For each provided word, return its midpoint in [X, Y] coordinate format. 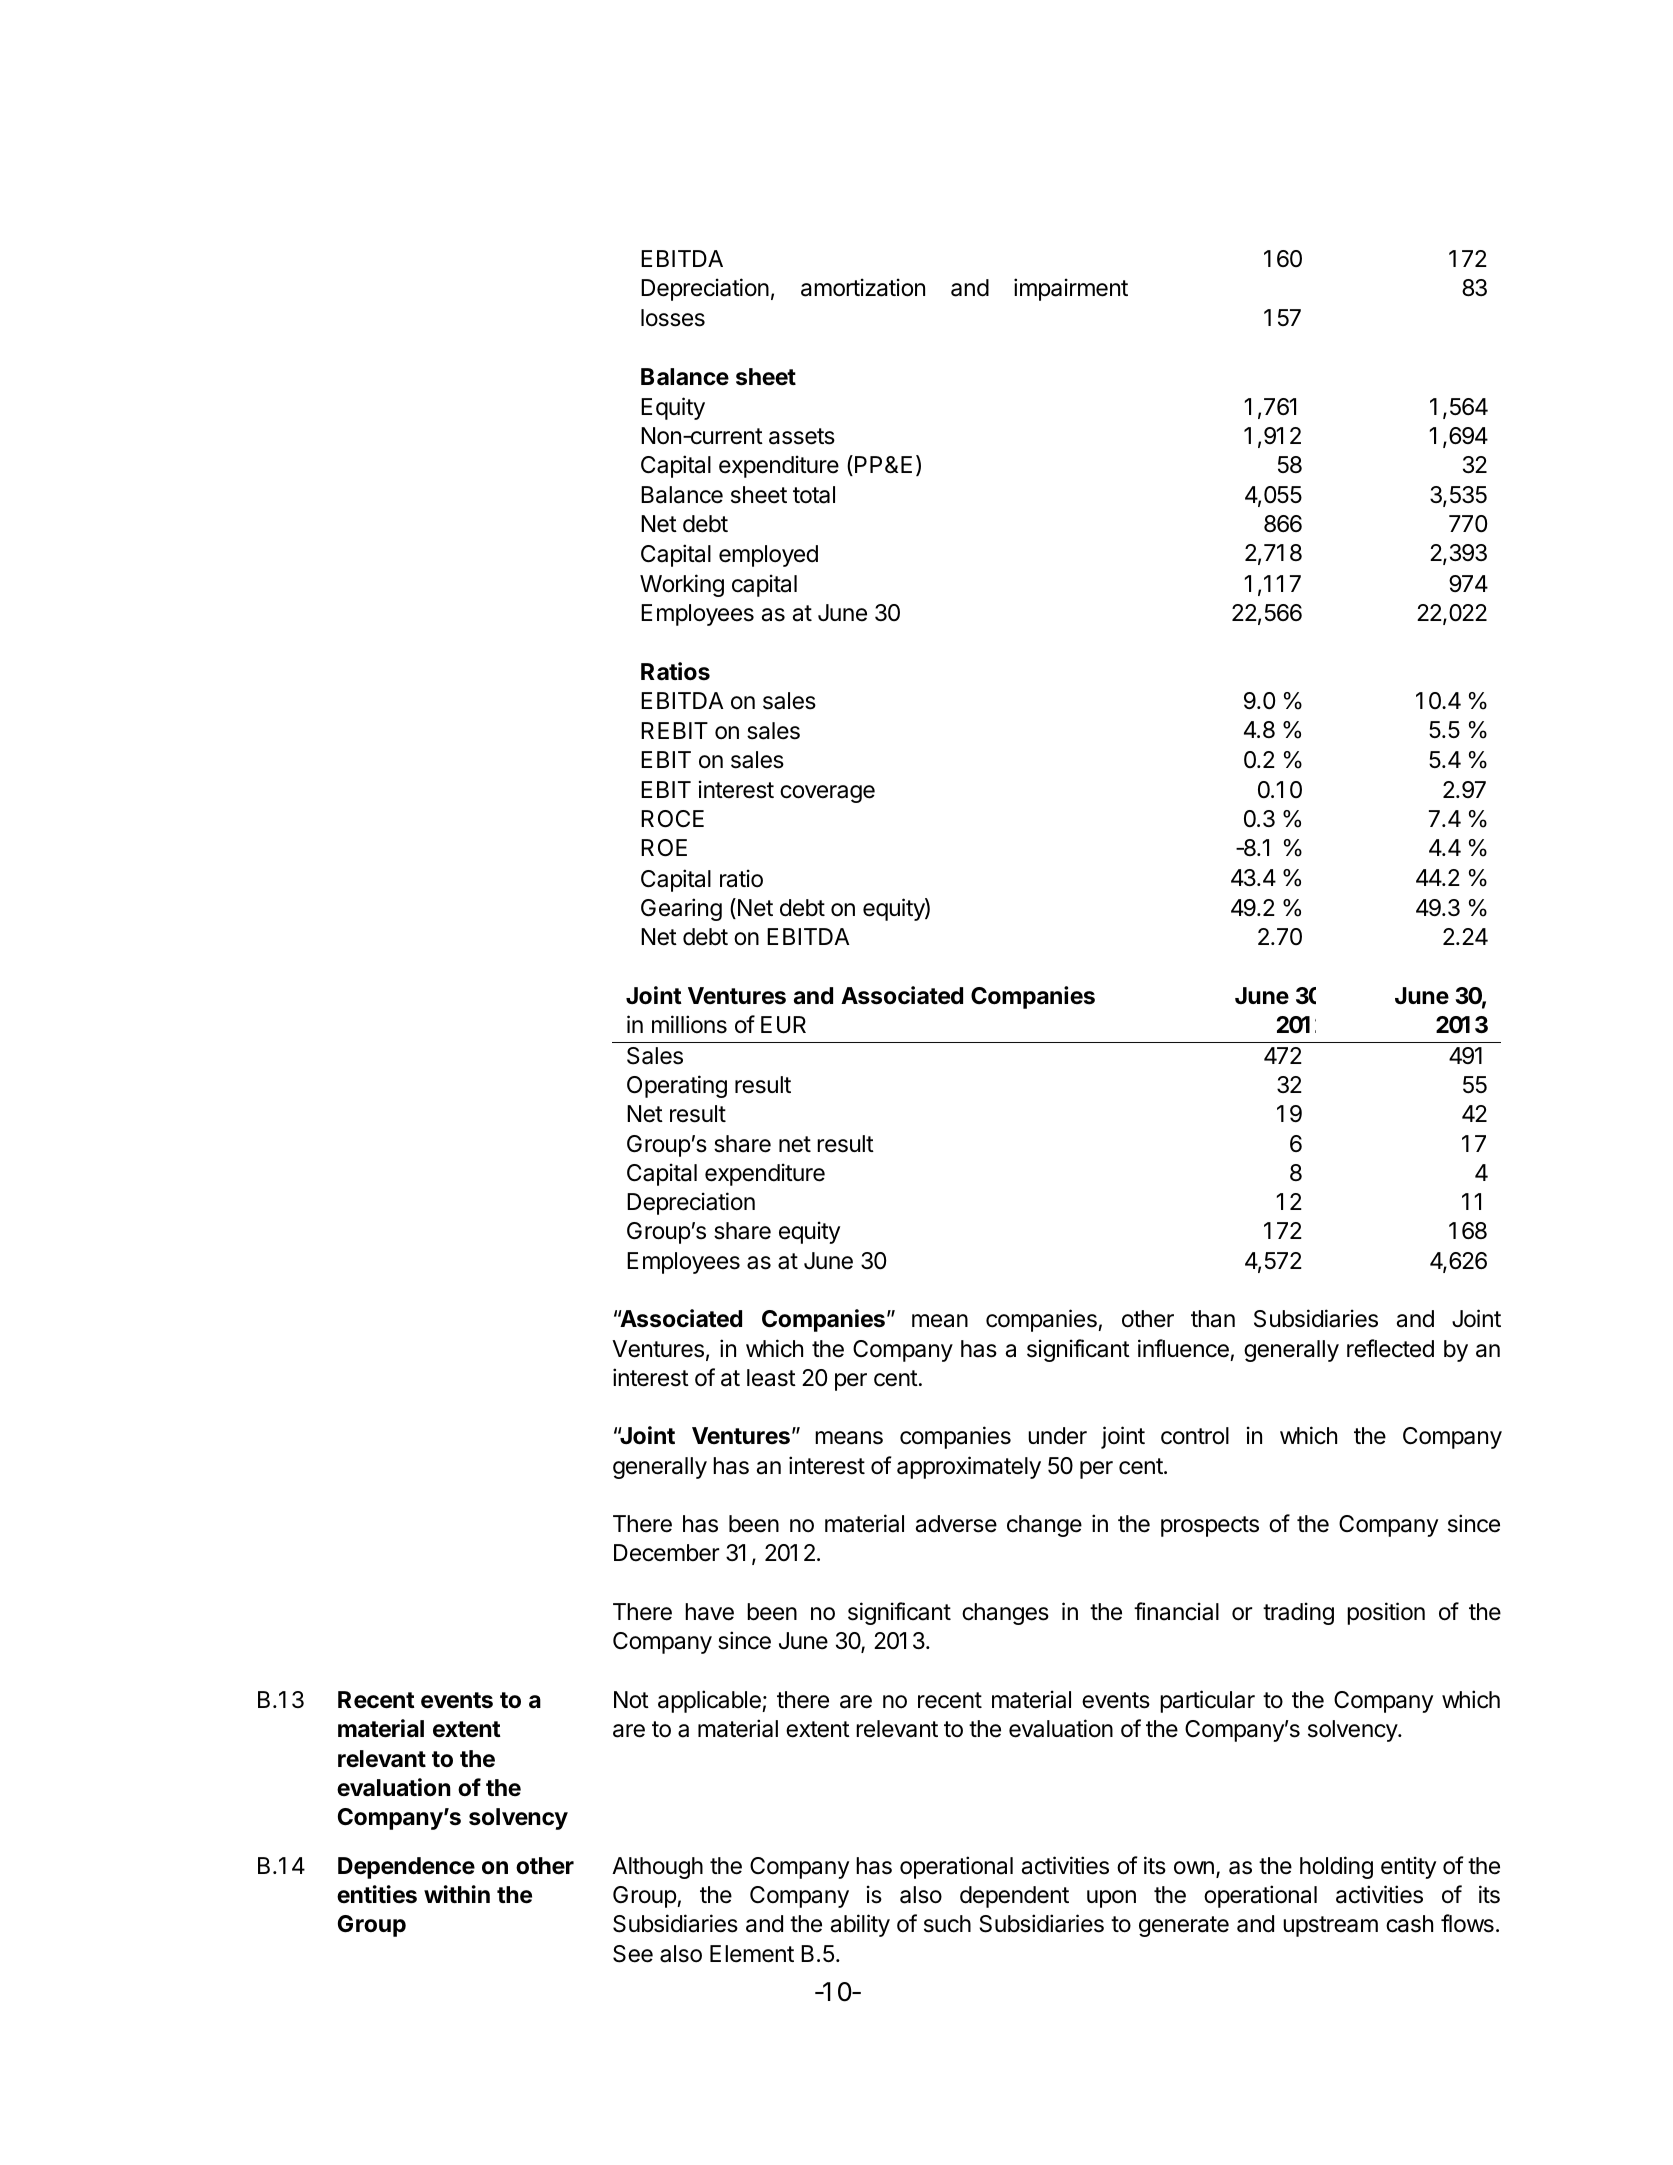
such [947, 1924]
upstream [1330, 1926]
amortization [863, 287]
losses [673, 318]
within [457, 1894]
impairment [1071, 289]
